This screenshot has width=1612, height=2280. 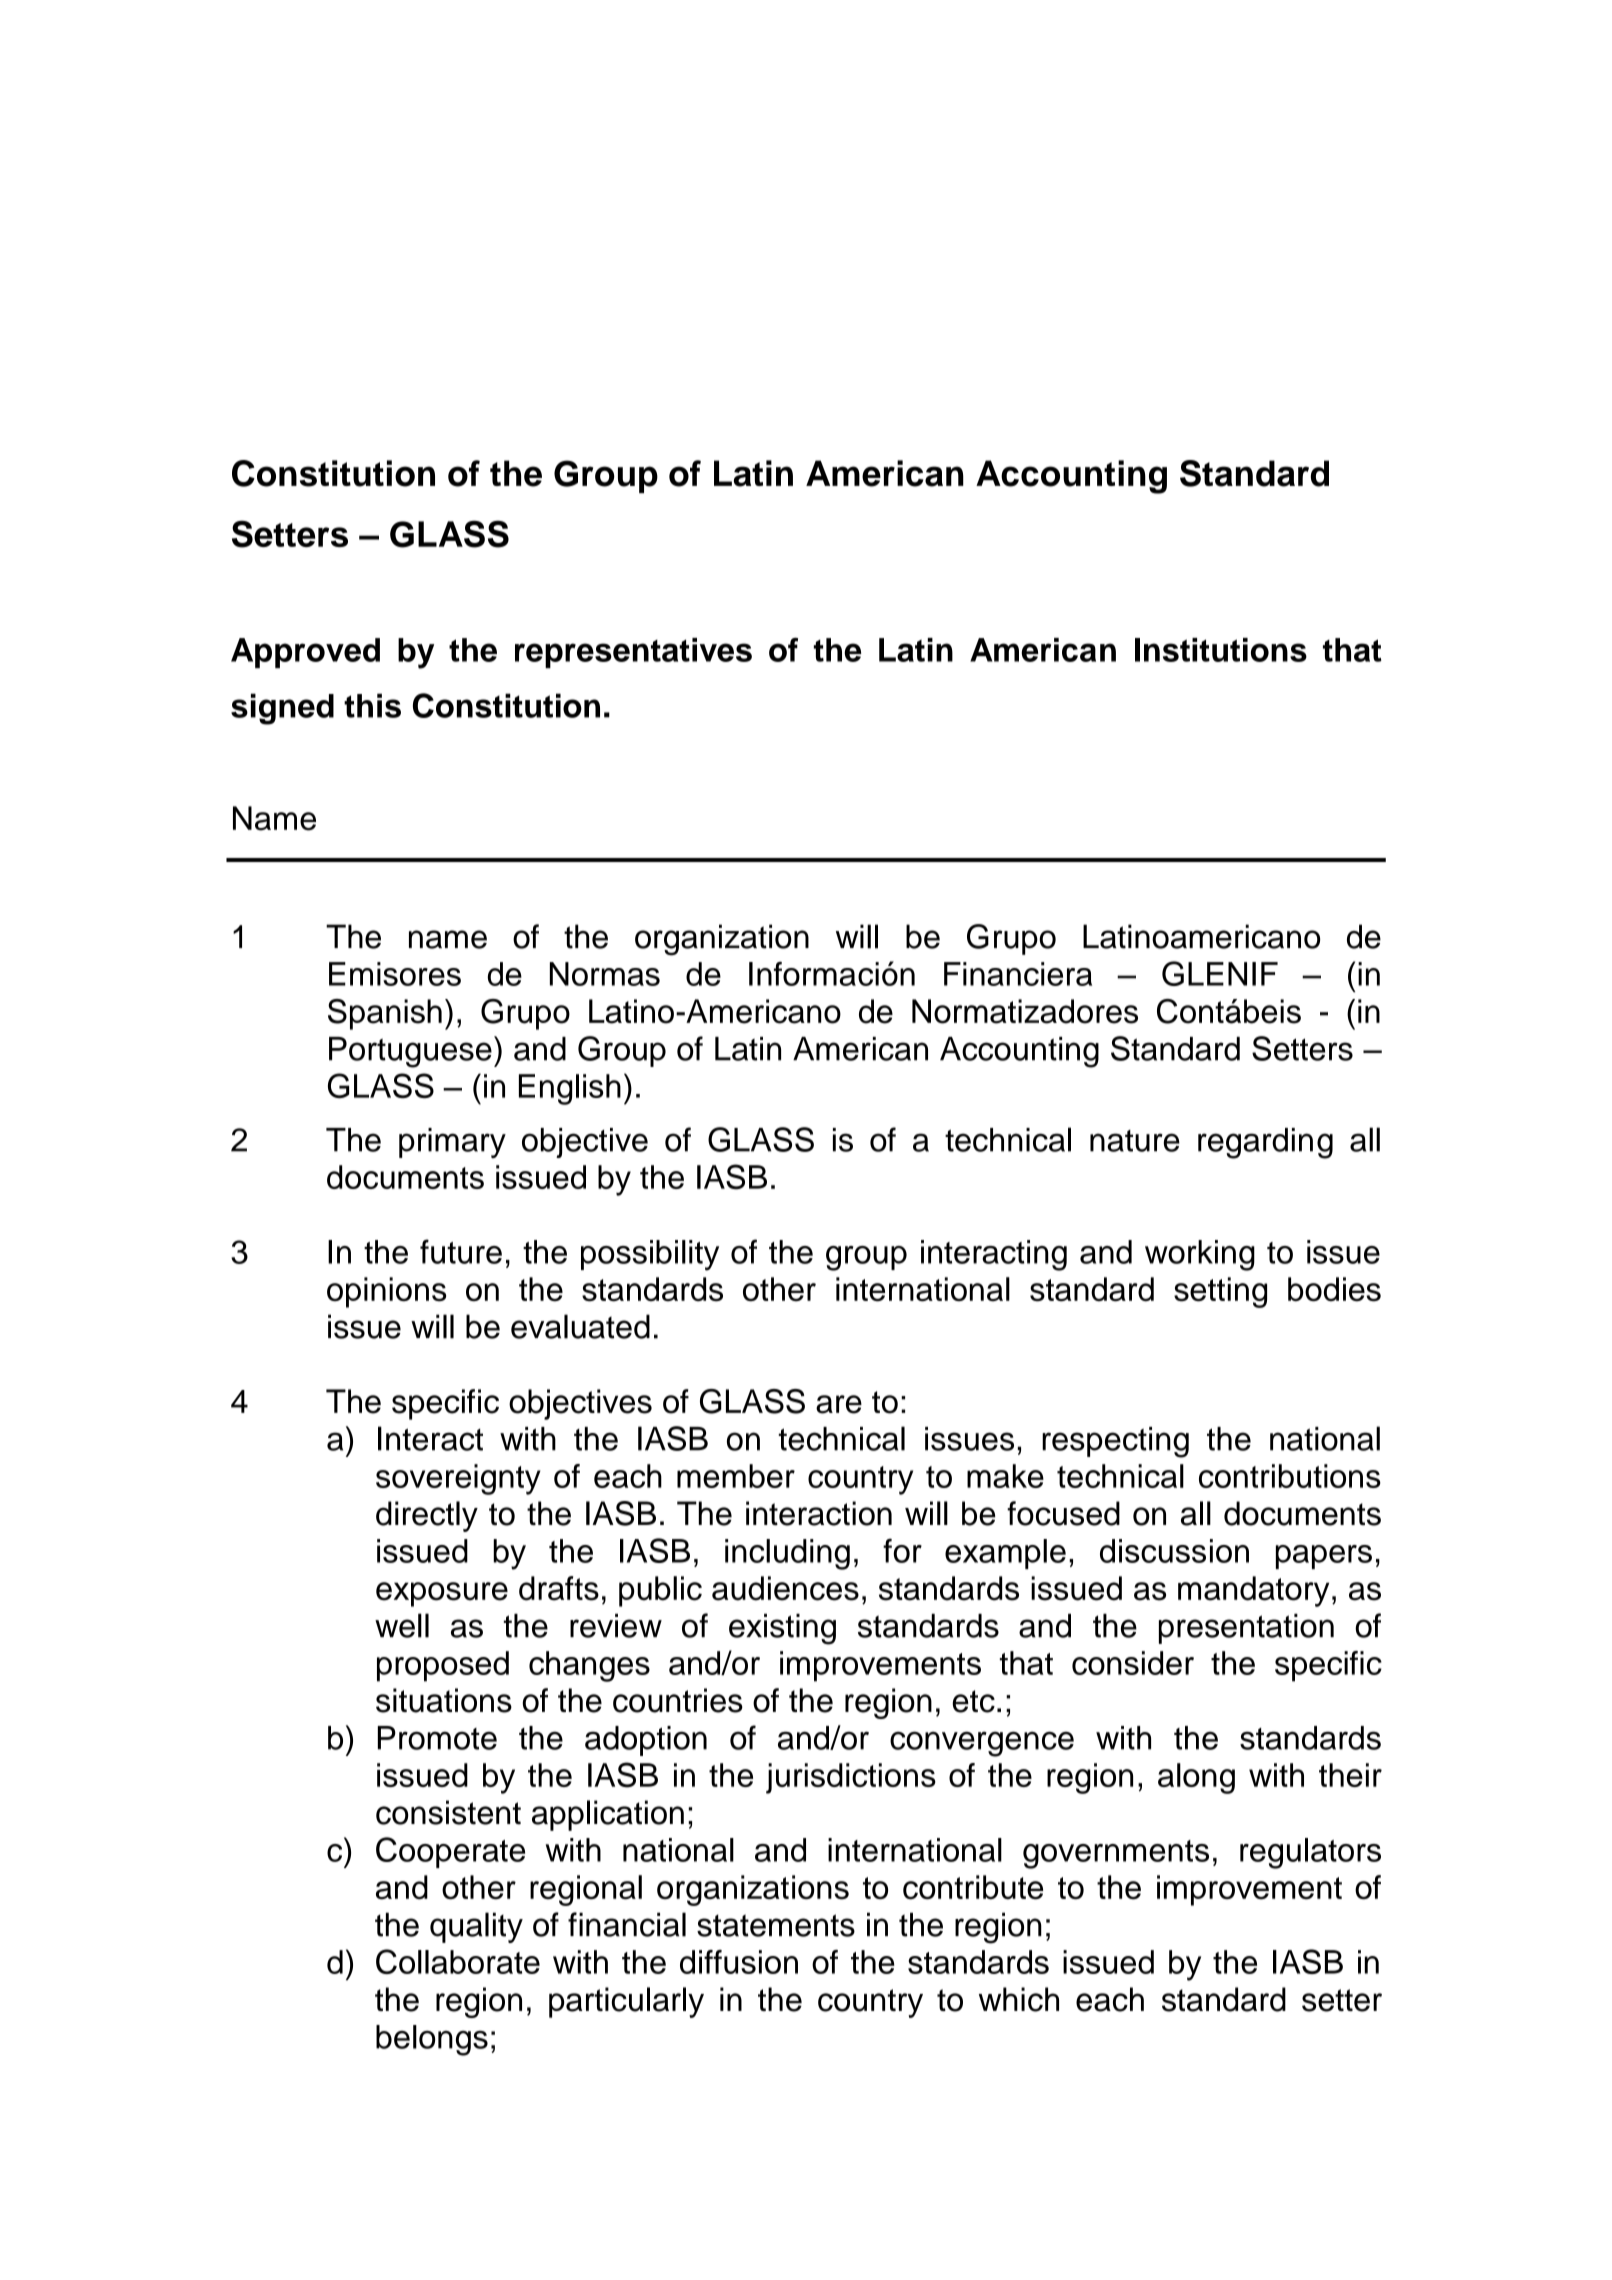 I want to click on respecting, so click(x=1115, y=1442).
